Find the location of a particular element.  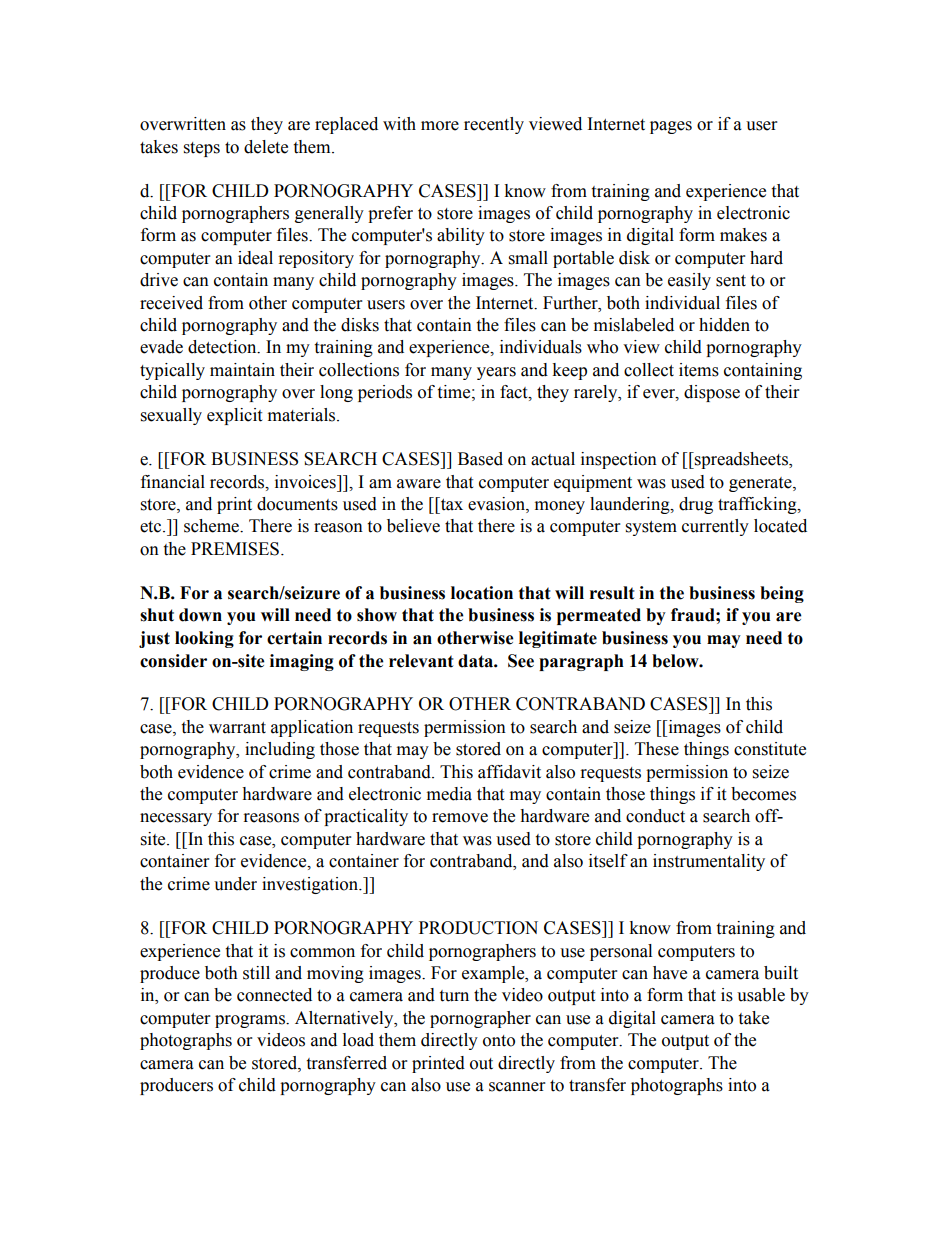

being is located at coordinates (782, 594).
